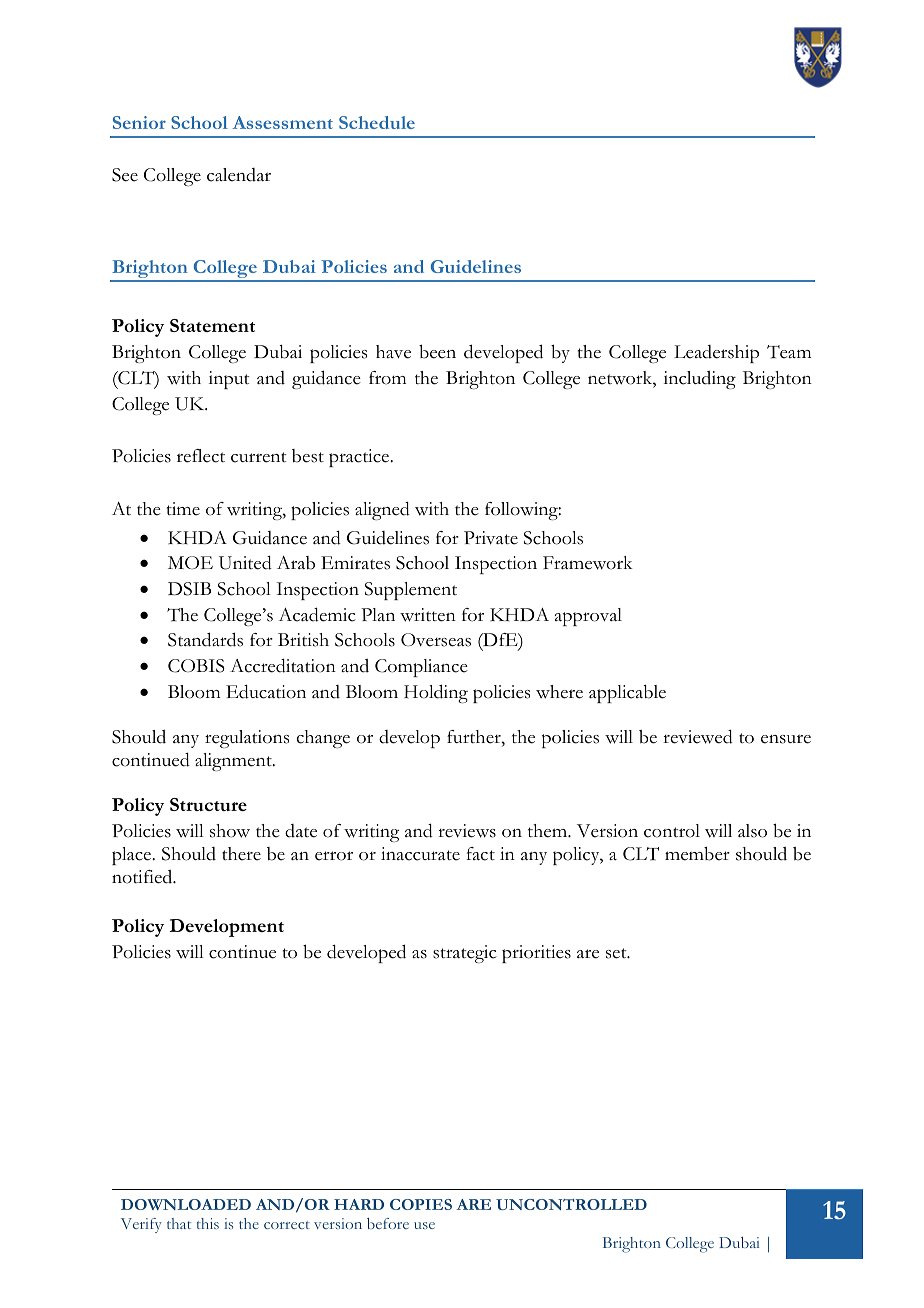 The width and height of the document is (924, 1308). What do you see at coordinates (241, 854) in the document?
I see `there` at bounding box center [241, 854].
